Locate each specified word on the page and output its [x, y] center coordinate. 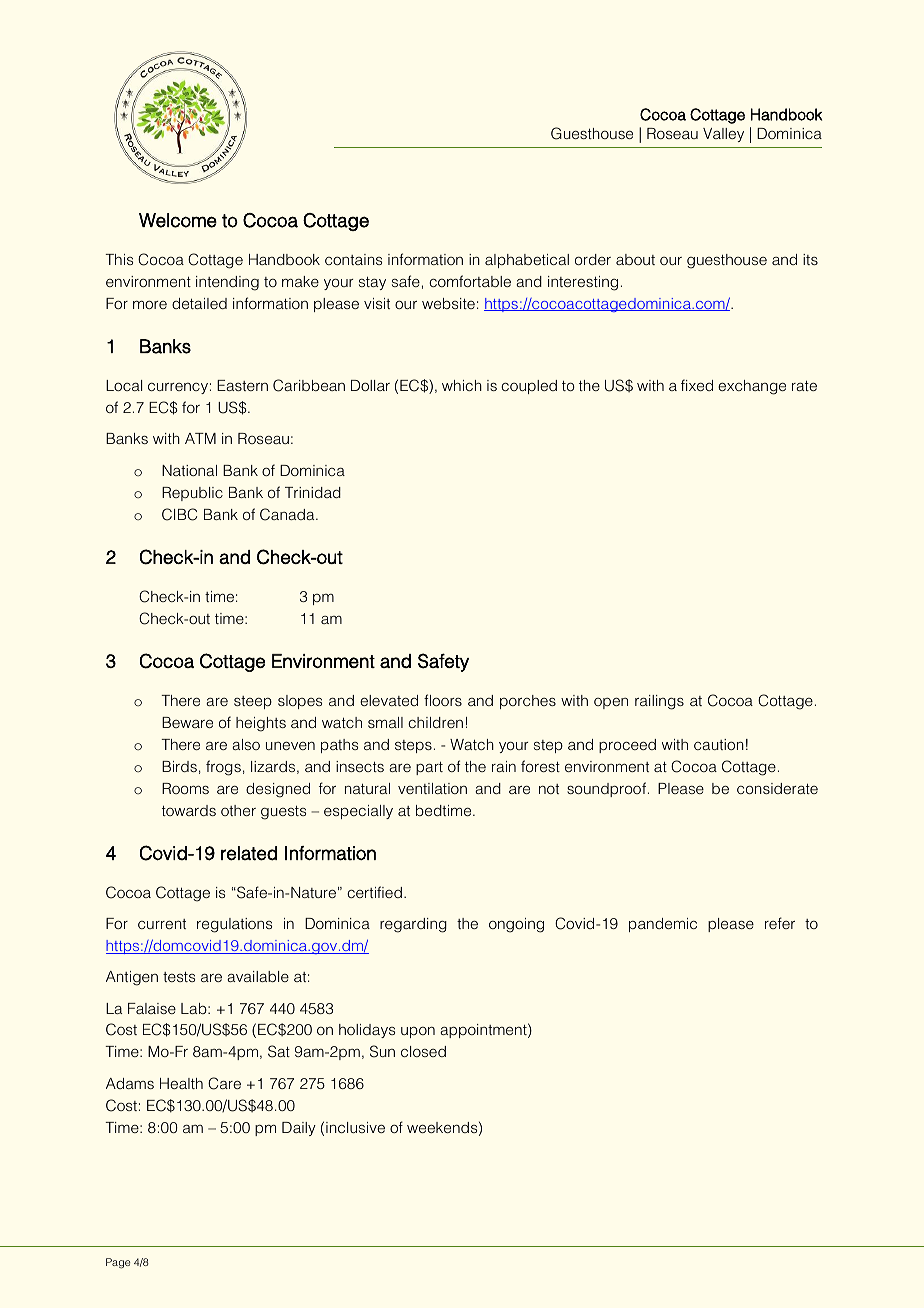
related [249, 853]
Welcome [178, 220]
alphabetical [527, 261]
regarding [413, 925]
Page [118, 1263]
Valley [723, 135]
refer [780, 923]
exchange [752, 387]
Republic [192, 494]
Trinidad [313, 492]
